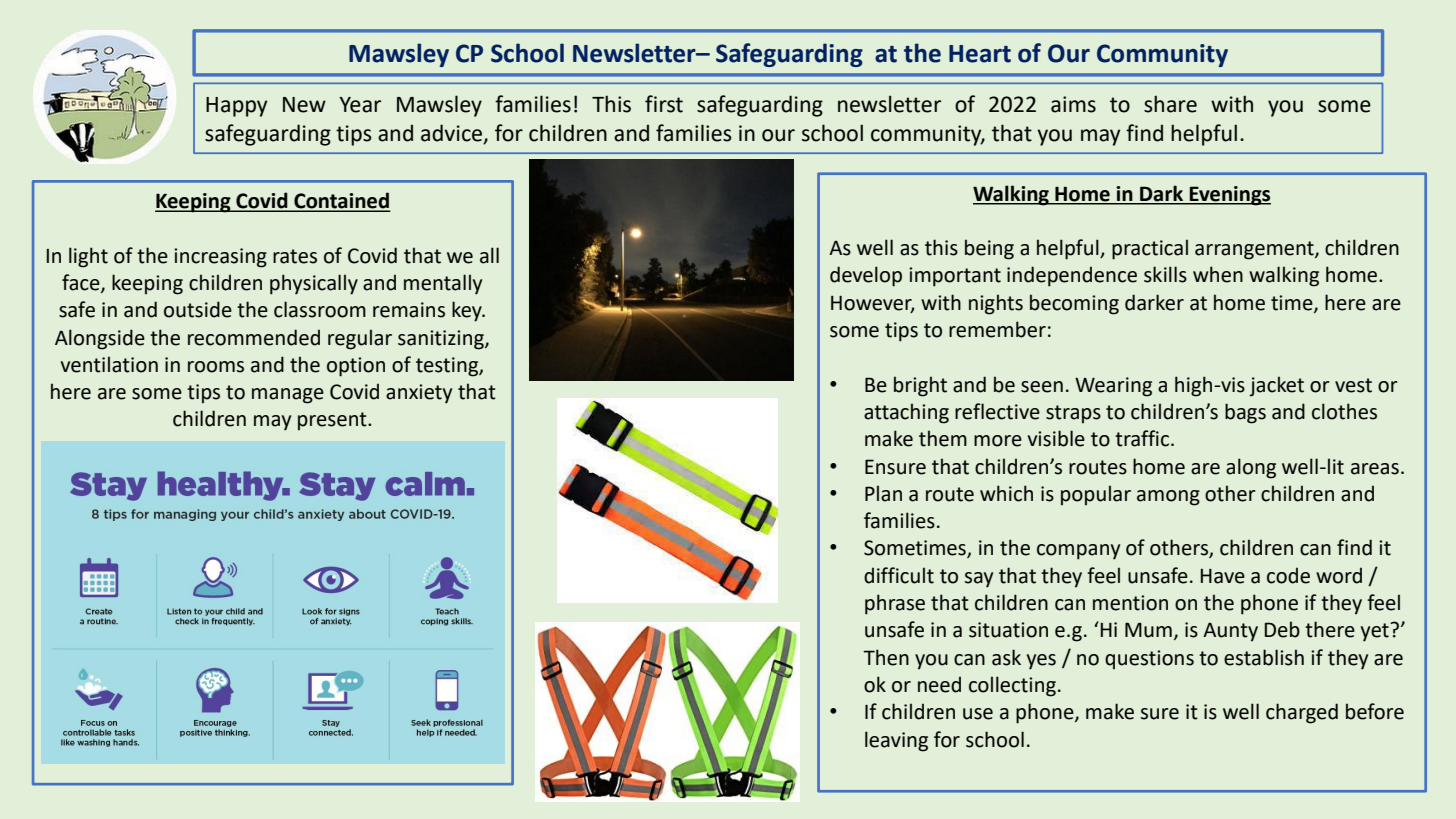  Describe the element at coordinates (236, 107) in the image. I see `Happy` at that location.
